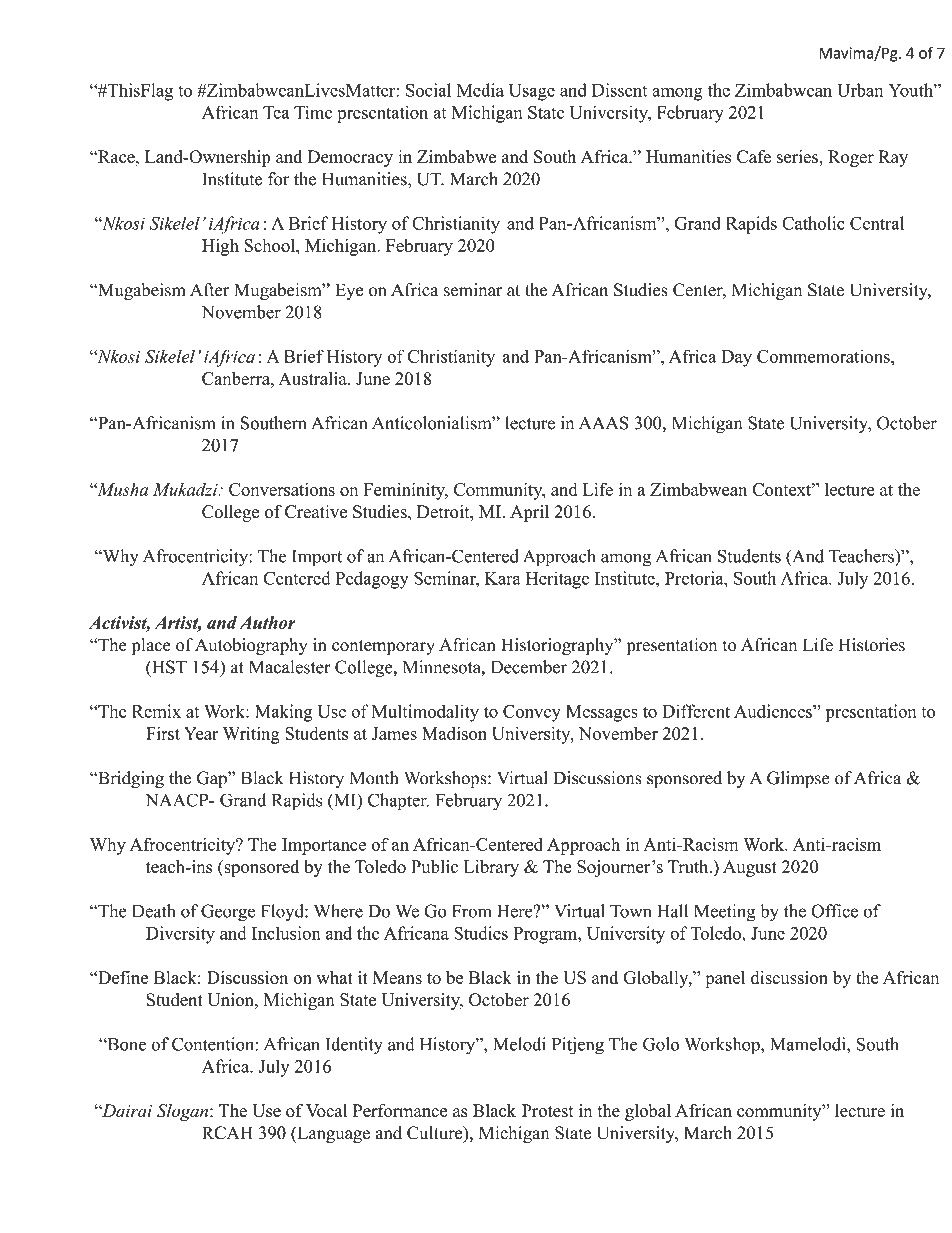  Describe the element at coordinates (737, 358) in the document. I see `Day` at that location.
